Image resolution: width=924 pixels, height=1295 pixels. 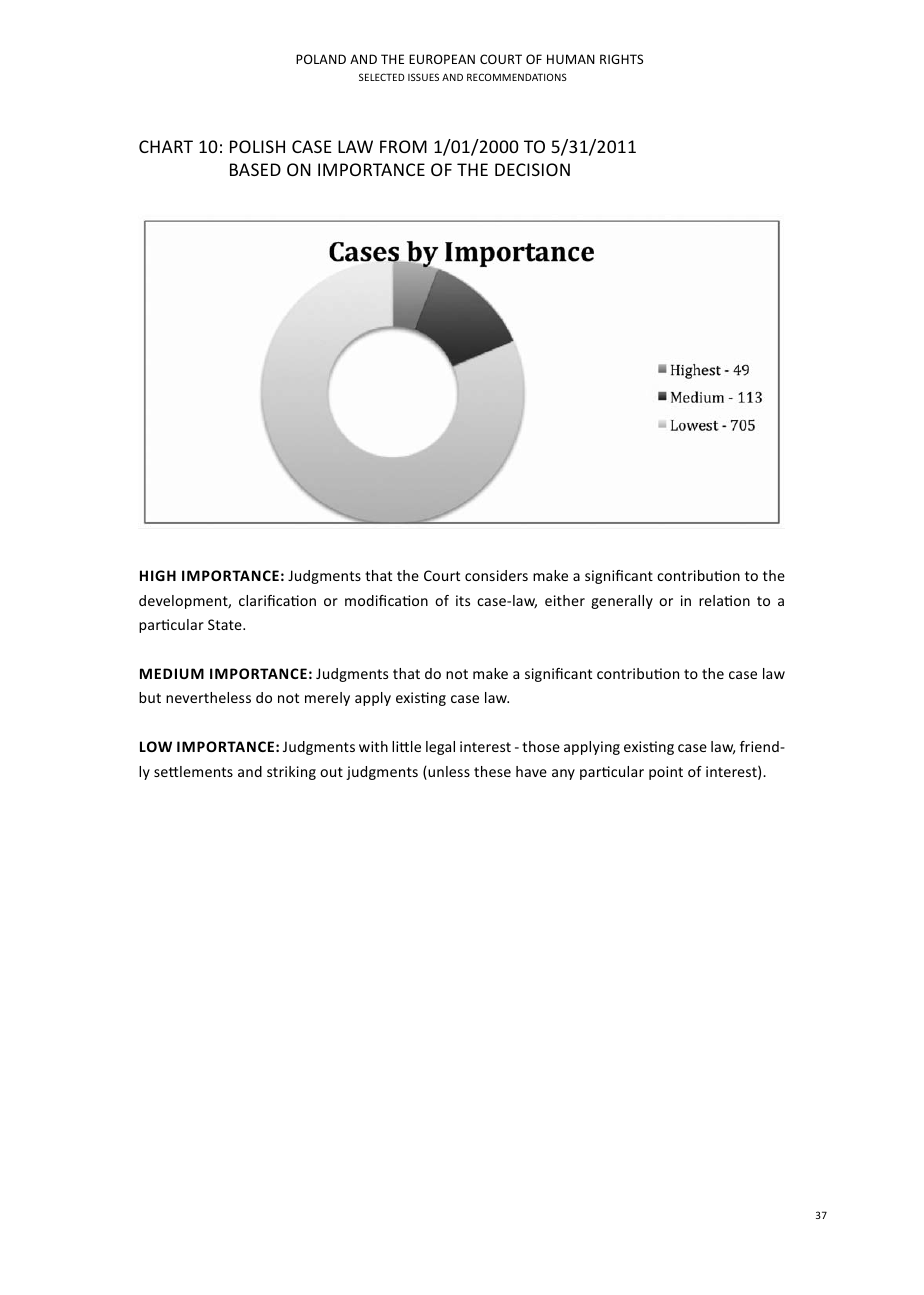 I want to click on Low, so click(x=156, y=746).
